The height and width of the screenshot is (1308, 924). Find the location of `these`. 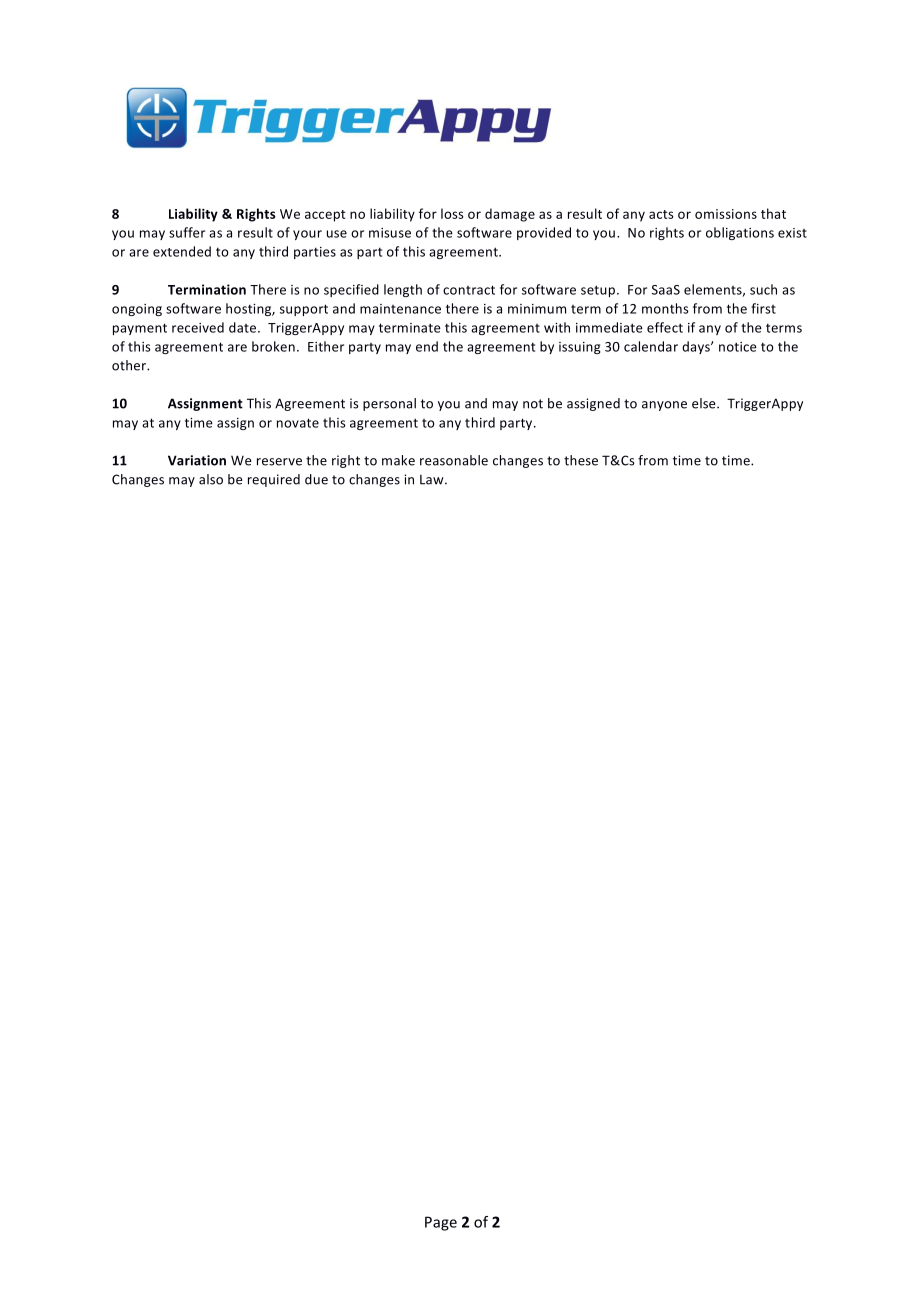

these is located at coordinates (581, 460).
